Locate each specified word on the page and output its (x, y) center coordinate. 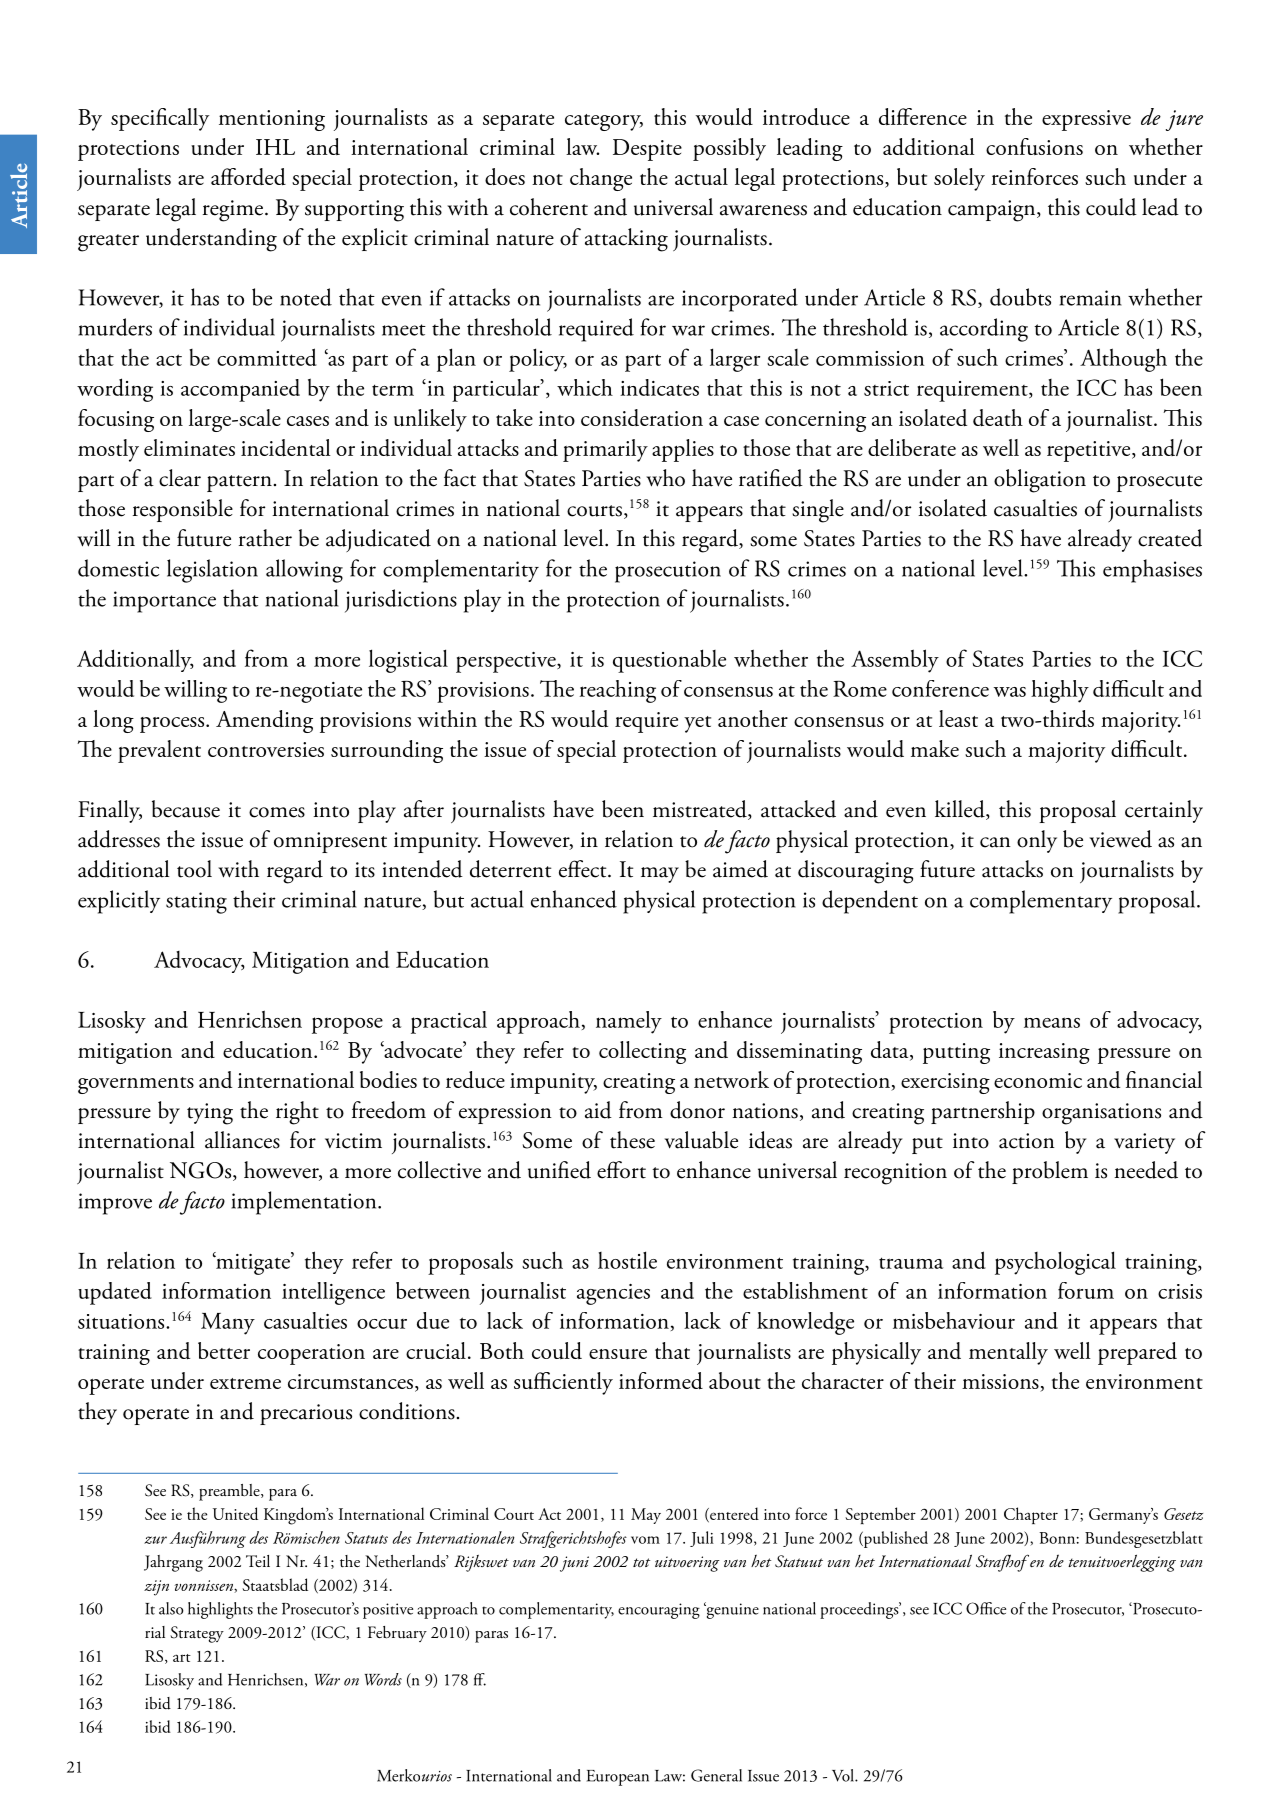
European (618, 1778)
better (224, 1350)
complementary (1041, 902)
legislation (212, 571)
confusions (1034, 146)
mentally (1008, 1353)
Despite (647, 150)
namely (629, 1022)
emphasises (1152, 571)
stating (196, 903)
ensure (618, 1354)
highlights (220, 1610)
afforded (248, 177)
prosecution (668, 572)
